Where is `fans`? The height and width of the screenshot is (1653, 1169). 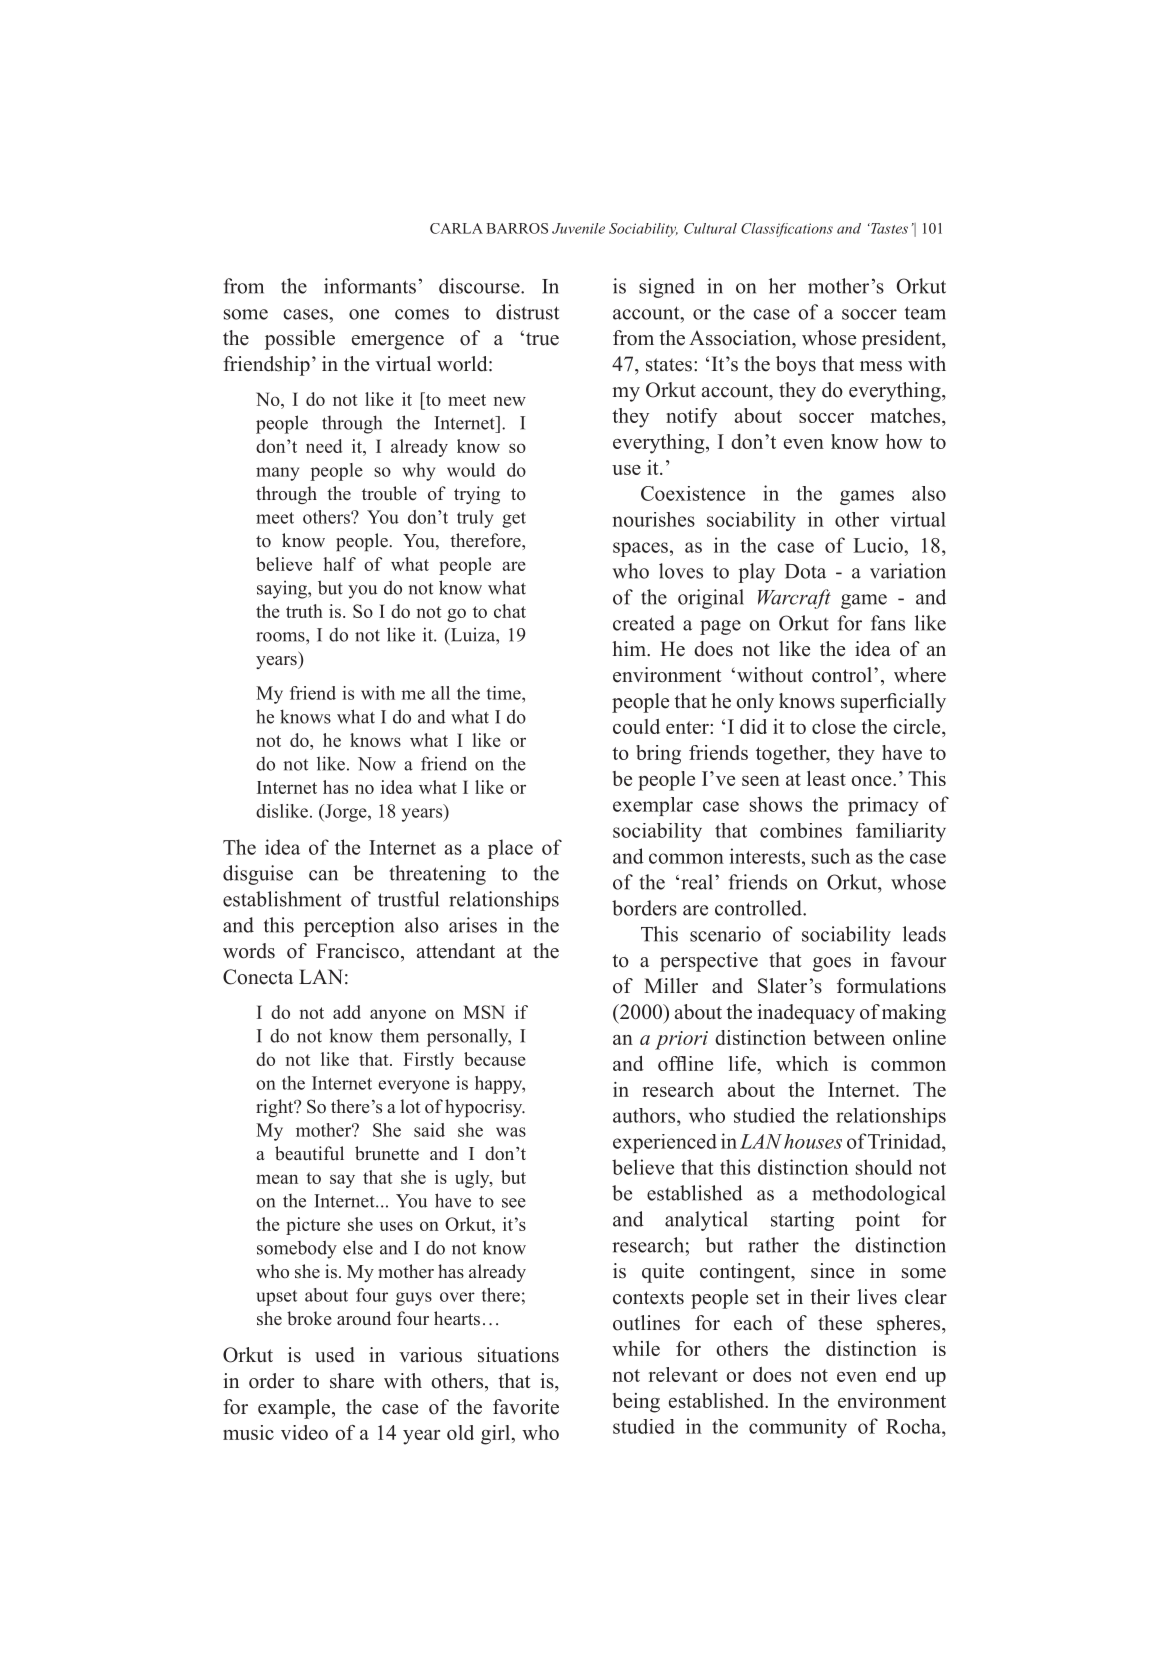
fans is located at coordinates (888, 623).
